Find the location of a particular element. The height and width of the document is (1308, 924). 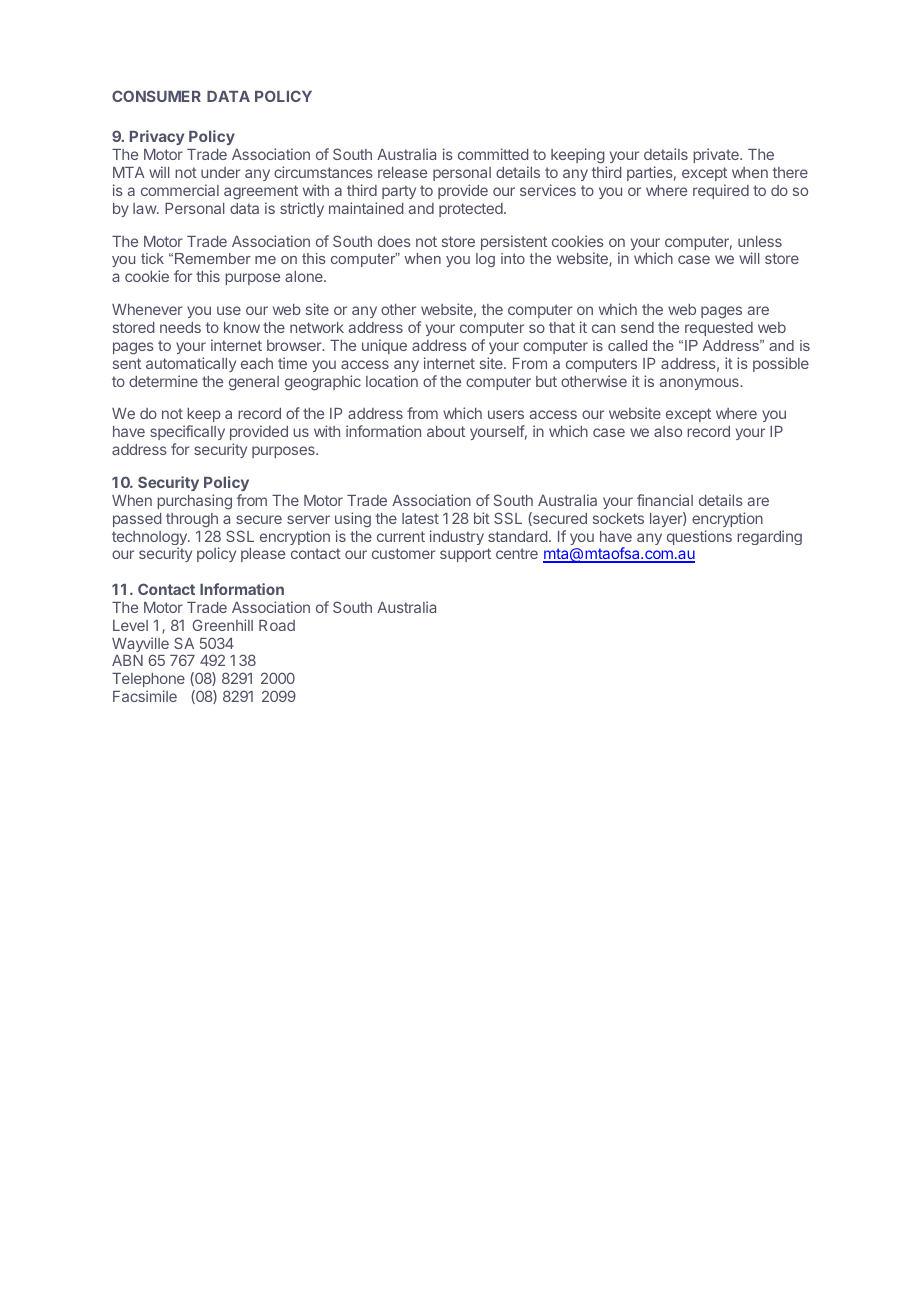

questions is located at coordinates (699, 537).
